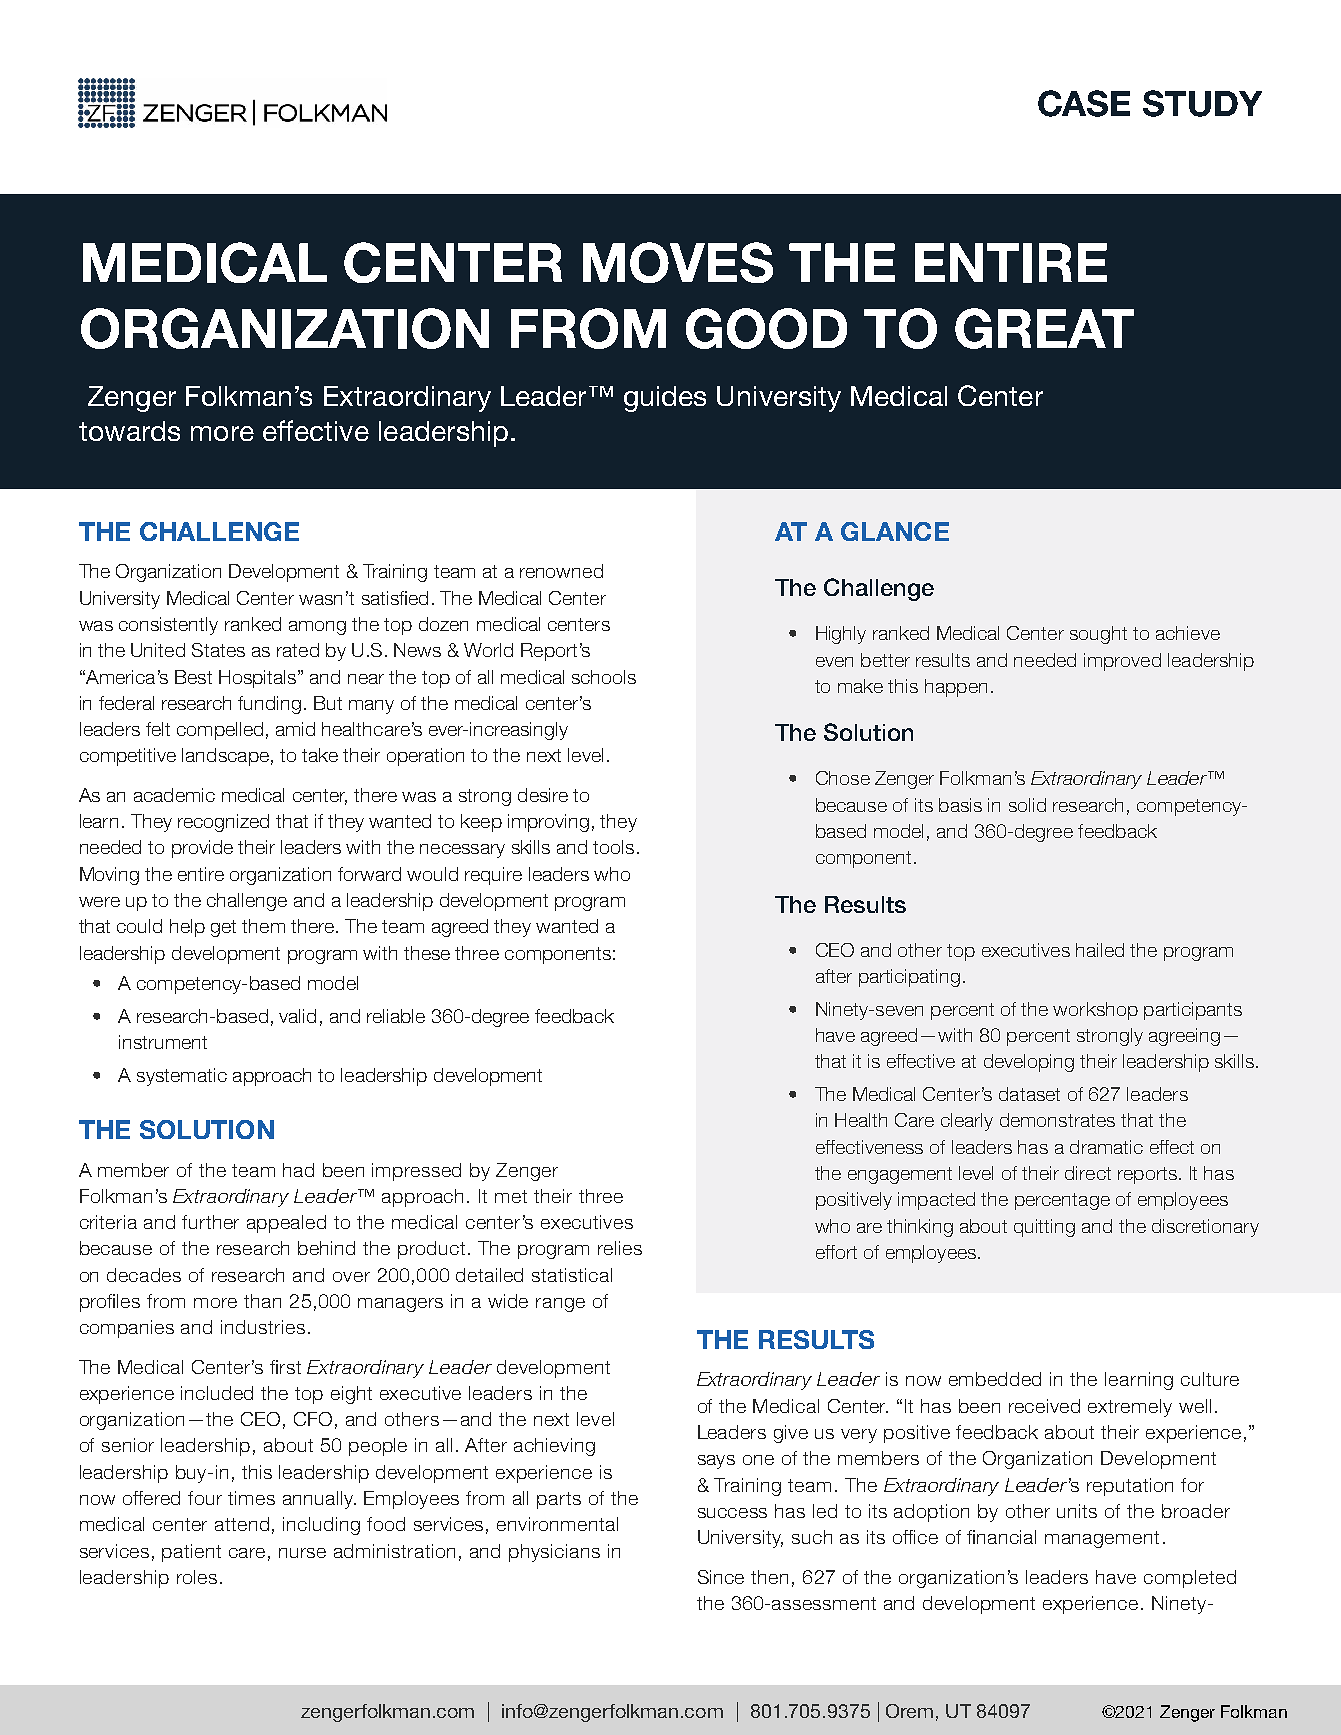 The image size is (1341, 1735). Describe the element at coordinates (129, 431) in the screenshot. I see `towards` at that location.
